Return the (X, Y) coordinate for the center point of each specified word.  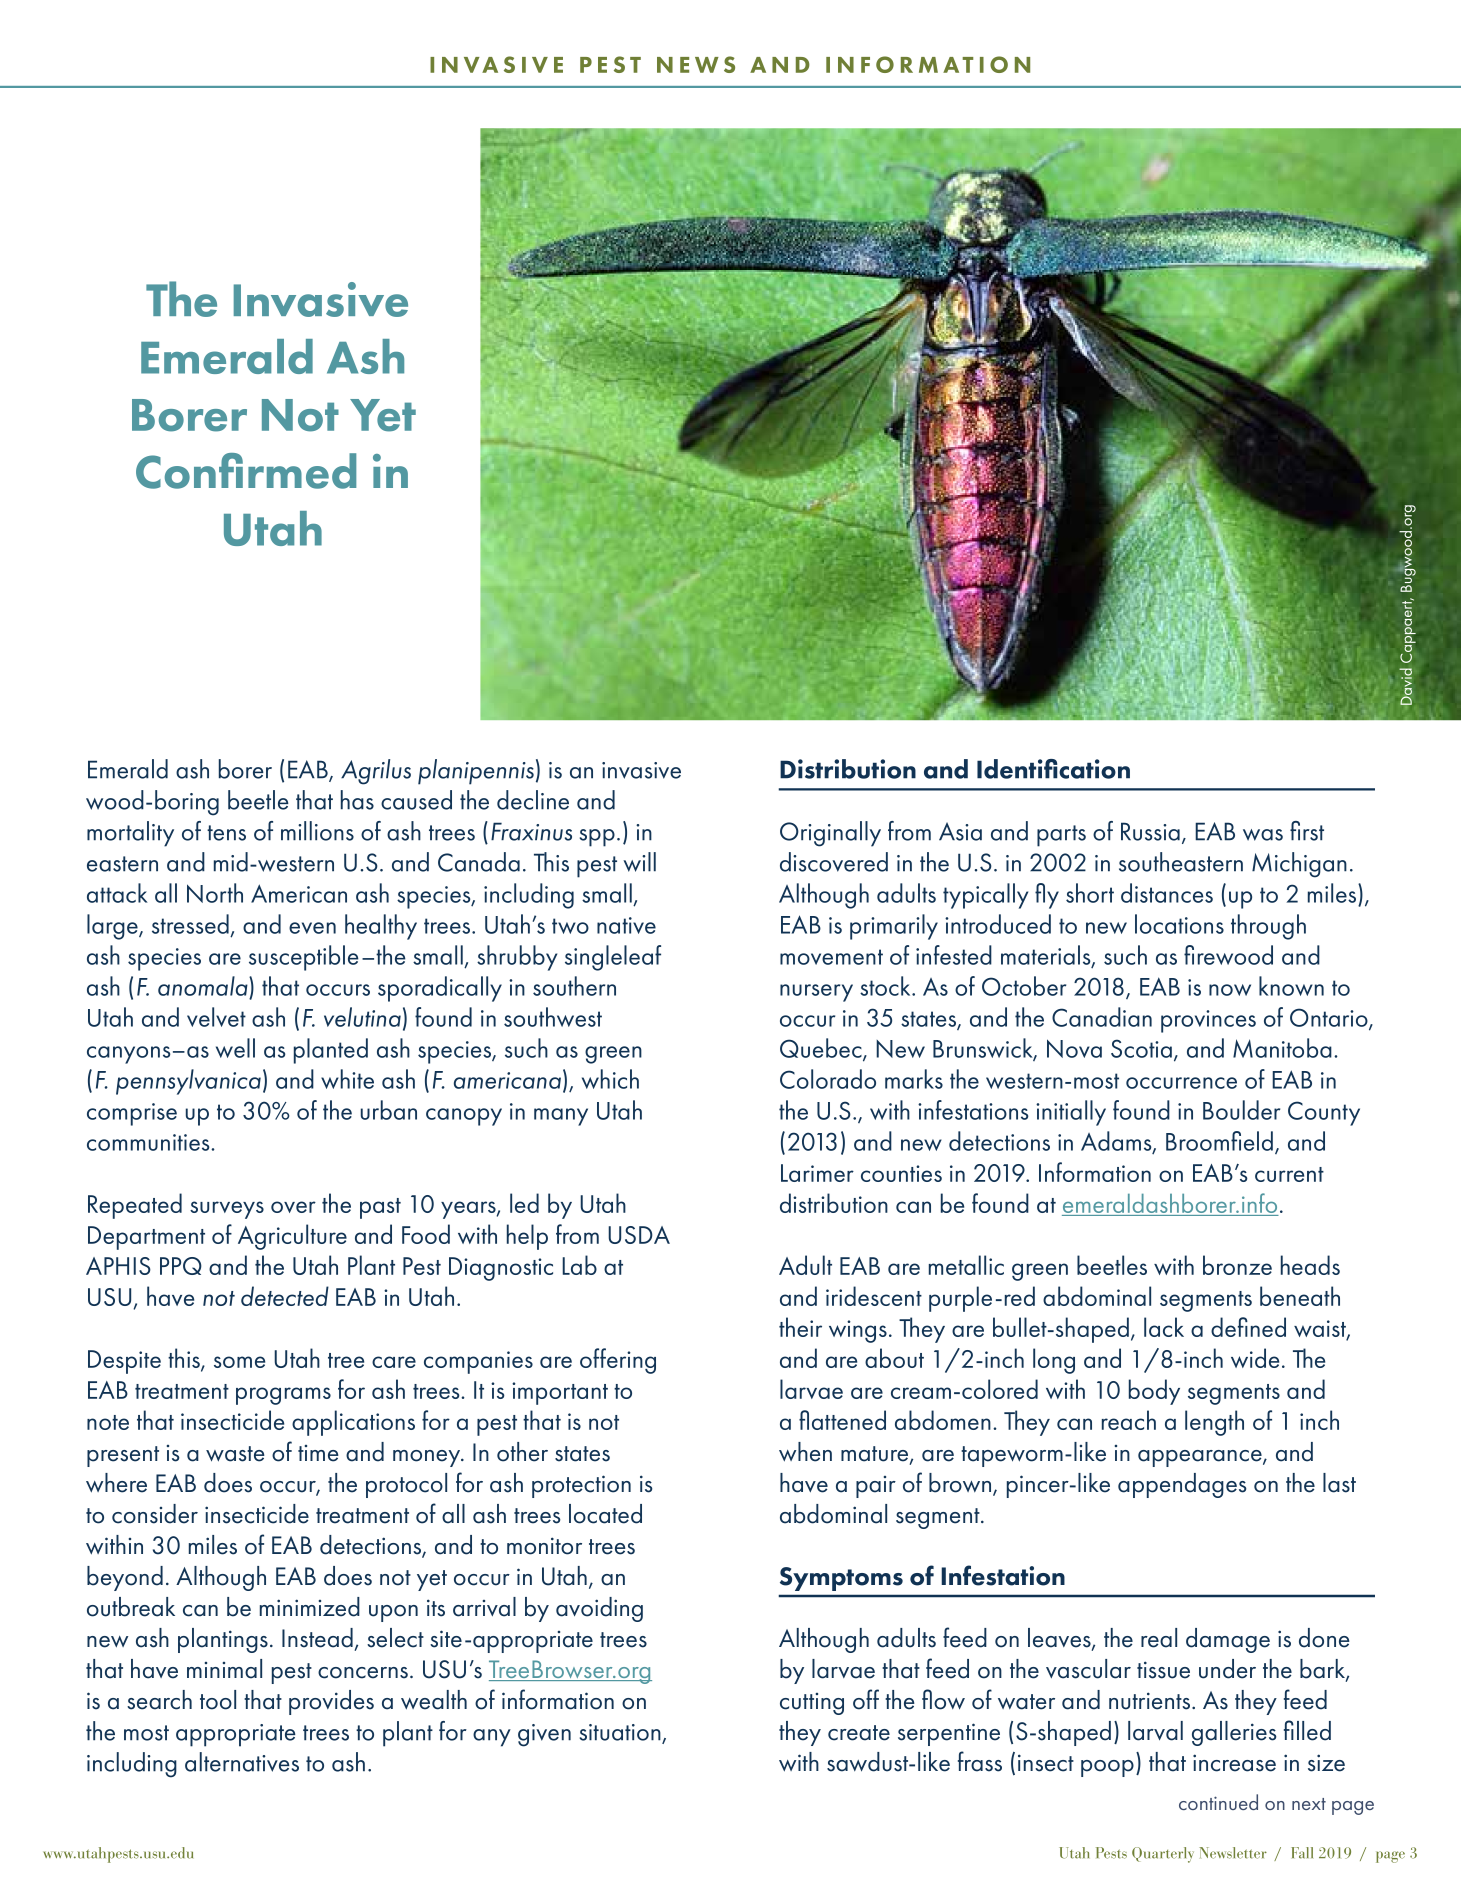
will (639, 862)
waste (235, 1454)
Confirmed (246, 471)
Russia (1150, 831)
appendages (1182, 1485)
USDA (639, 1235)
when (805, 1452)
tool (218, 1700)
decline (533, 800)
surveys (227, 1210)
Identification (1053, 769)
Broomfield (1219, 1141)
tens (226, 833)
